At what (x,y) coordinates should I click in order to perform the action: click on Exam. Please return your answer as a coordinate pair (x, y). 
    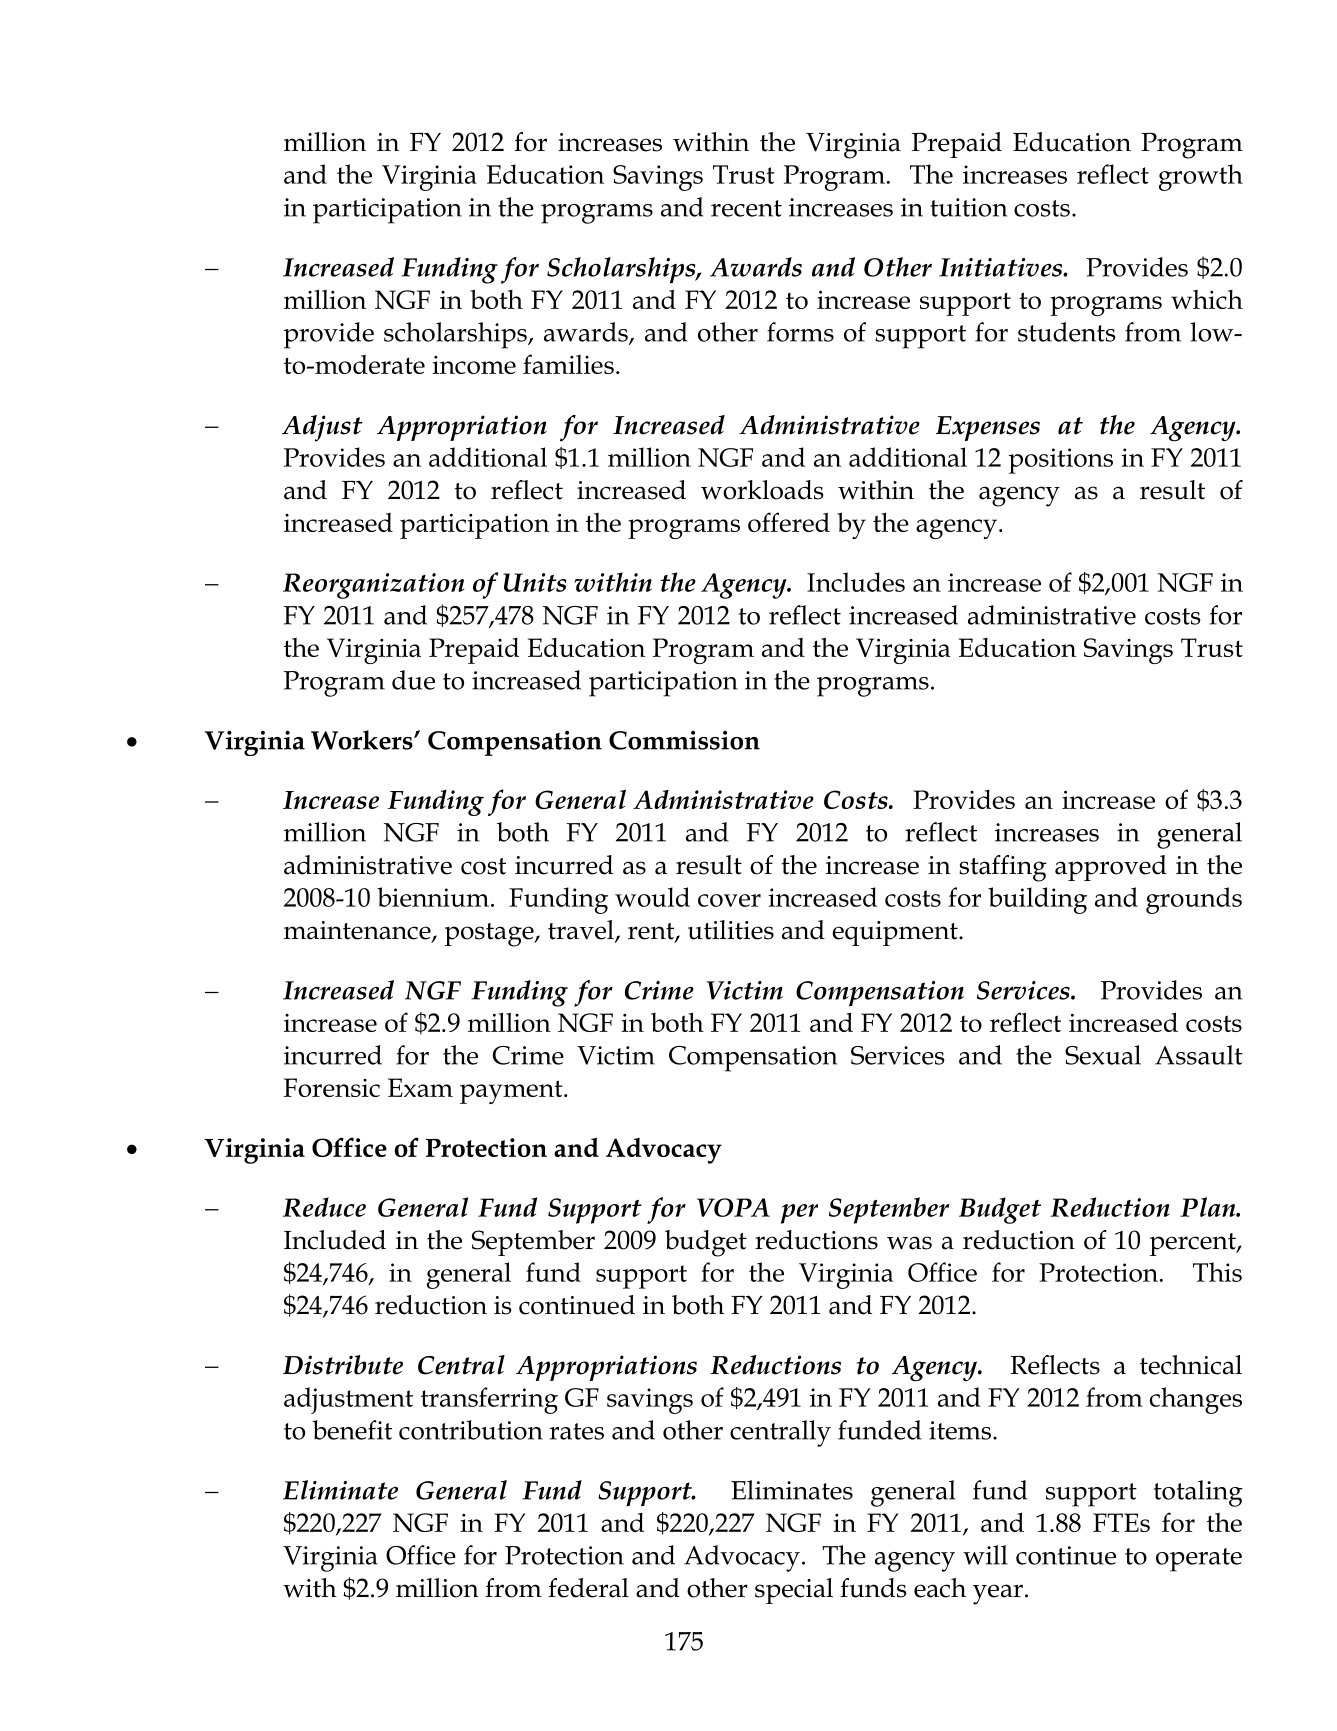
    Looking at the image, I should click on (420, 1087).
